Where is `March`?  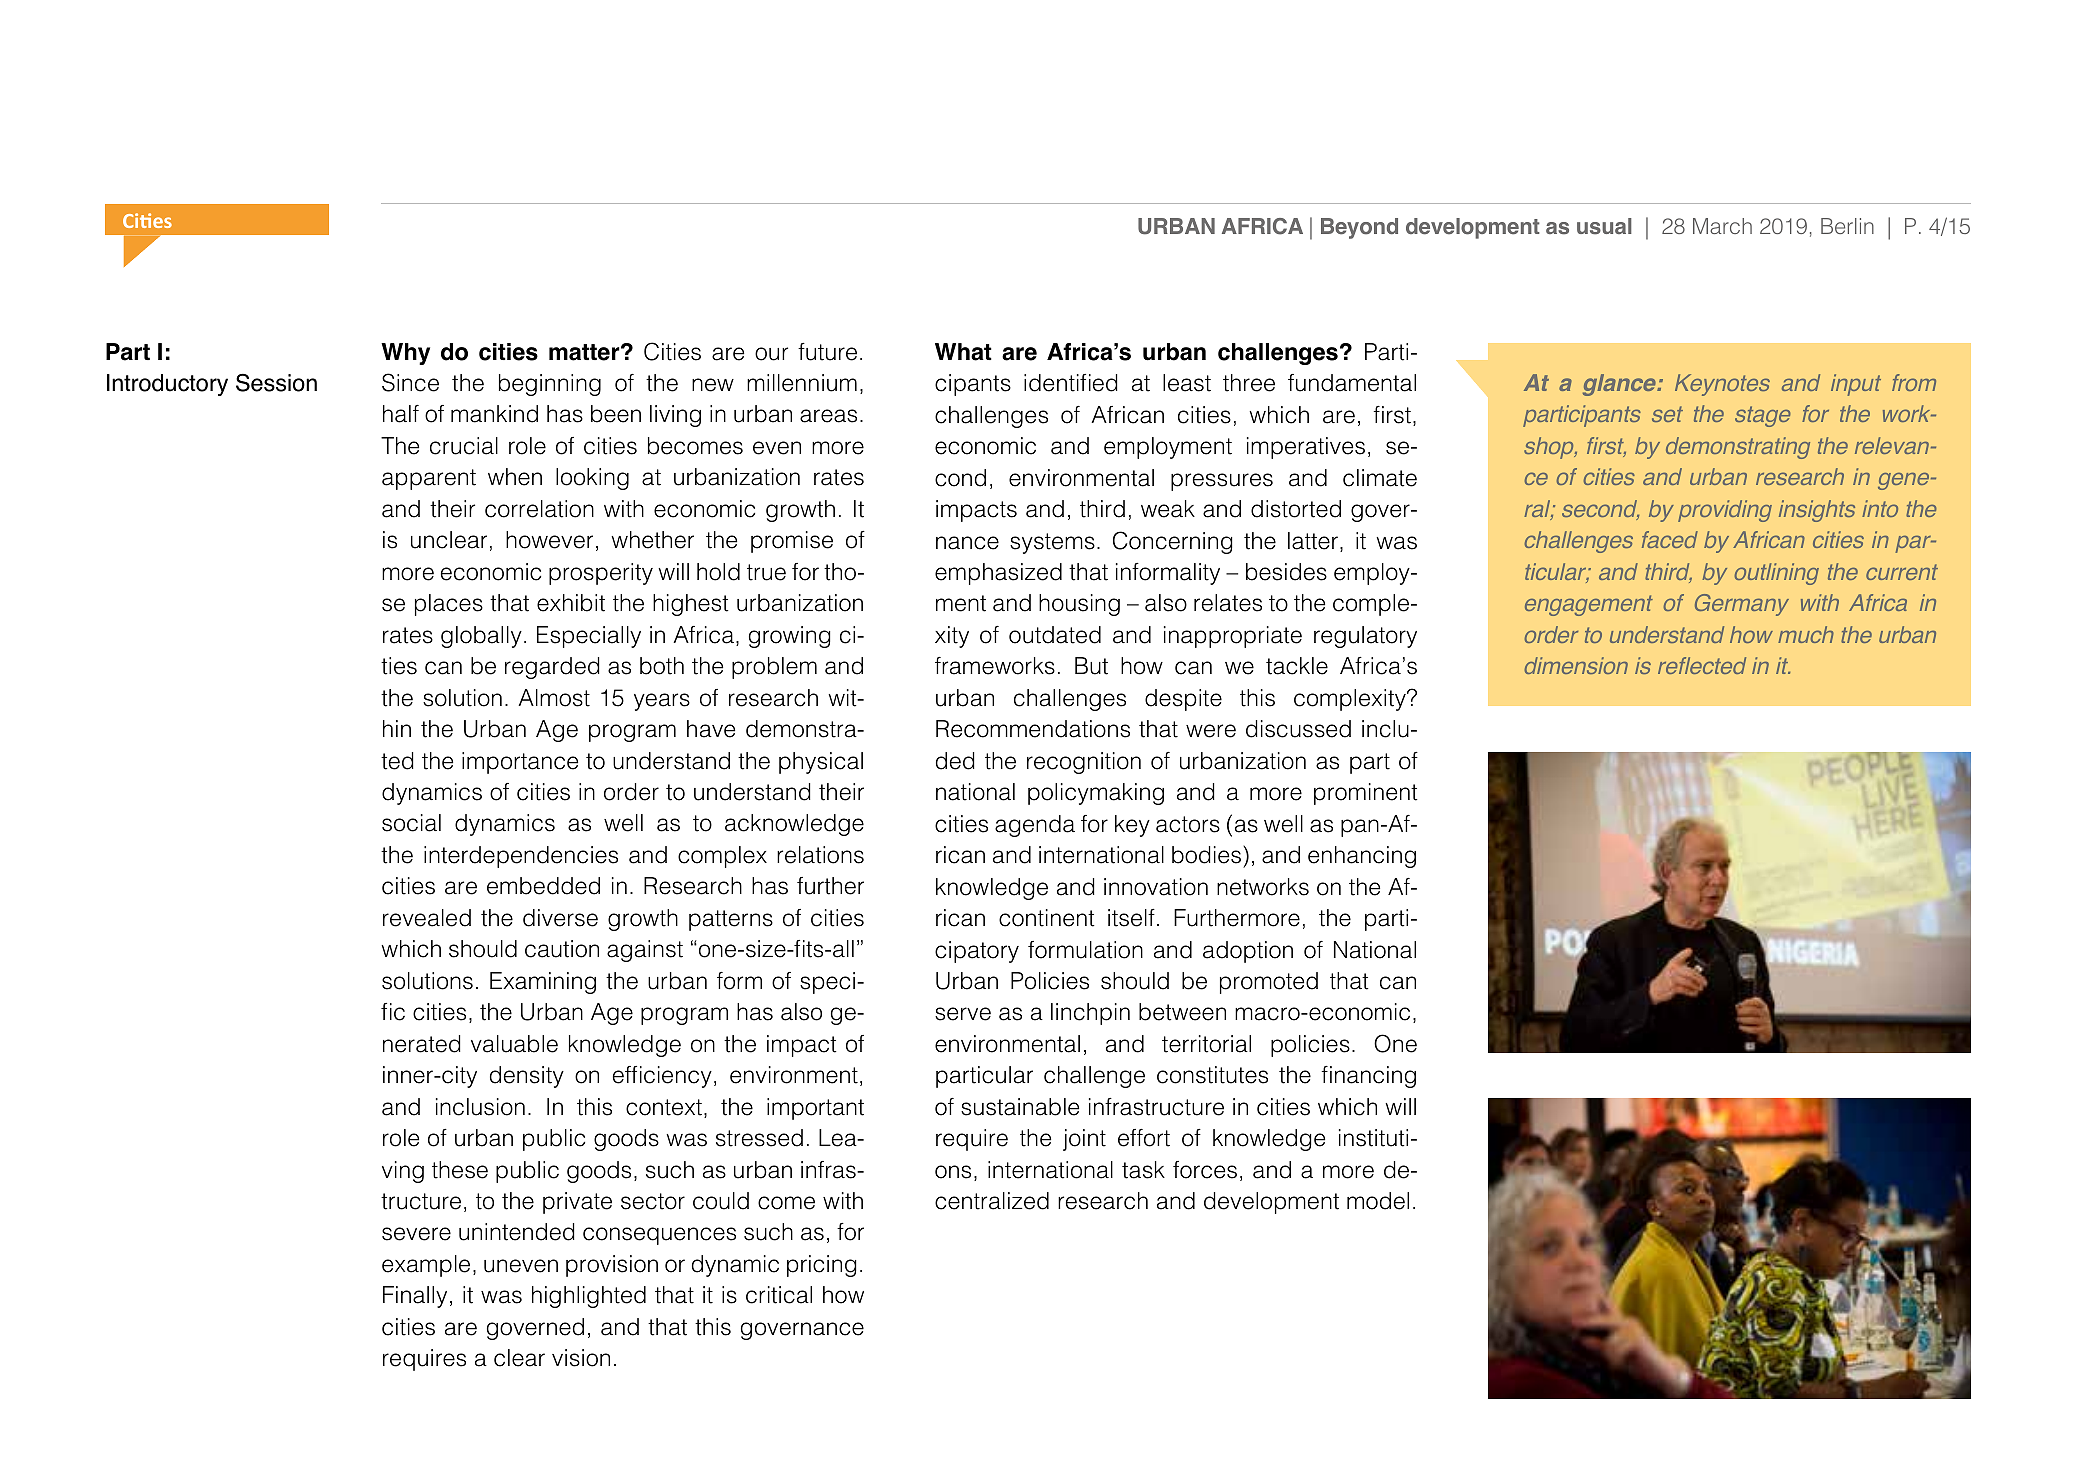
March is located at coordinates (1722, 226).
